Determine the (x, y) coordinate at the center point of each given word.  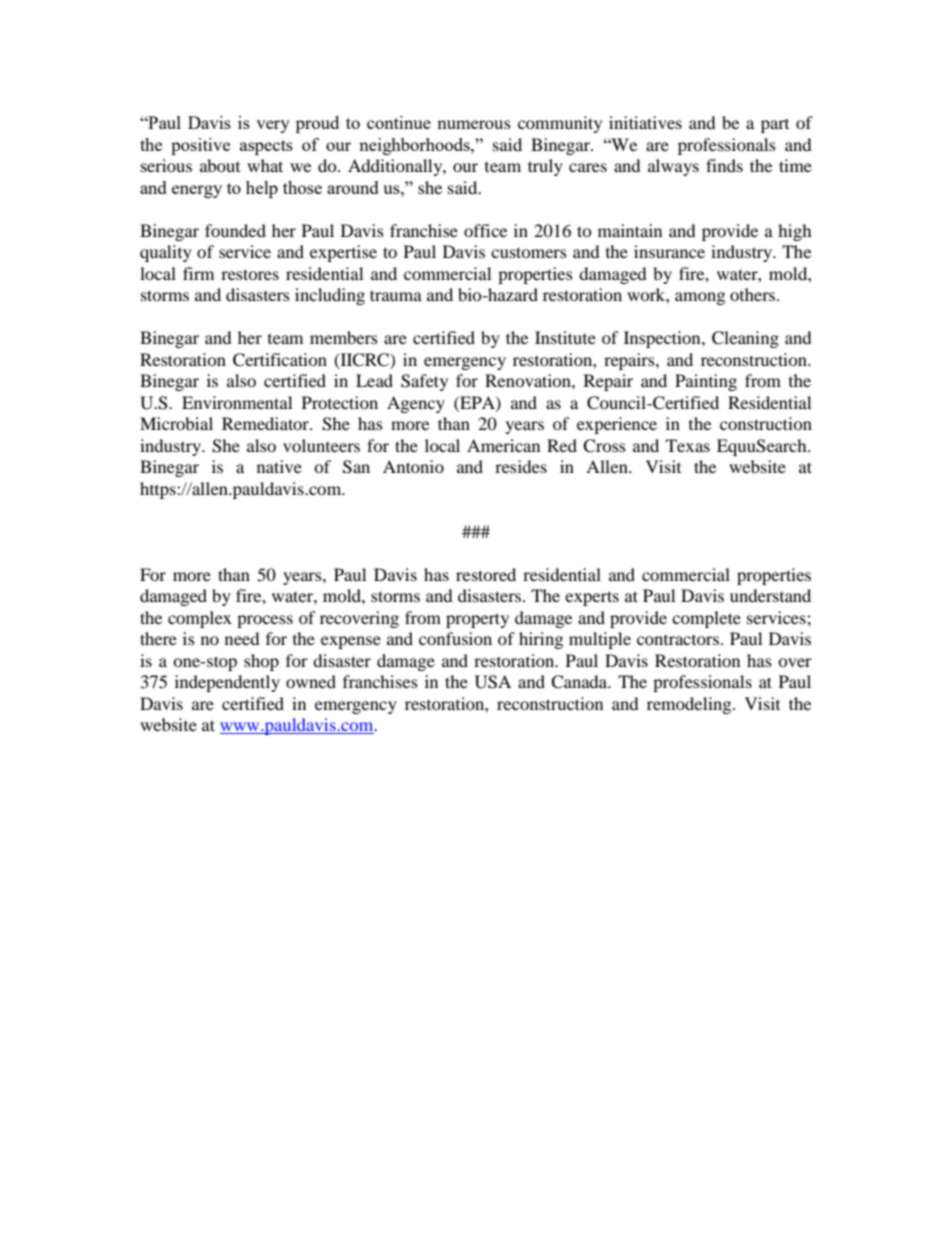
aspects (266, 147)
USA (493, 682)
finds (724, 165)
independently (227, 683)
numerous (474, 124)
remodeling (690, 705)
